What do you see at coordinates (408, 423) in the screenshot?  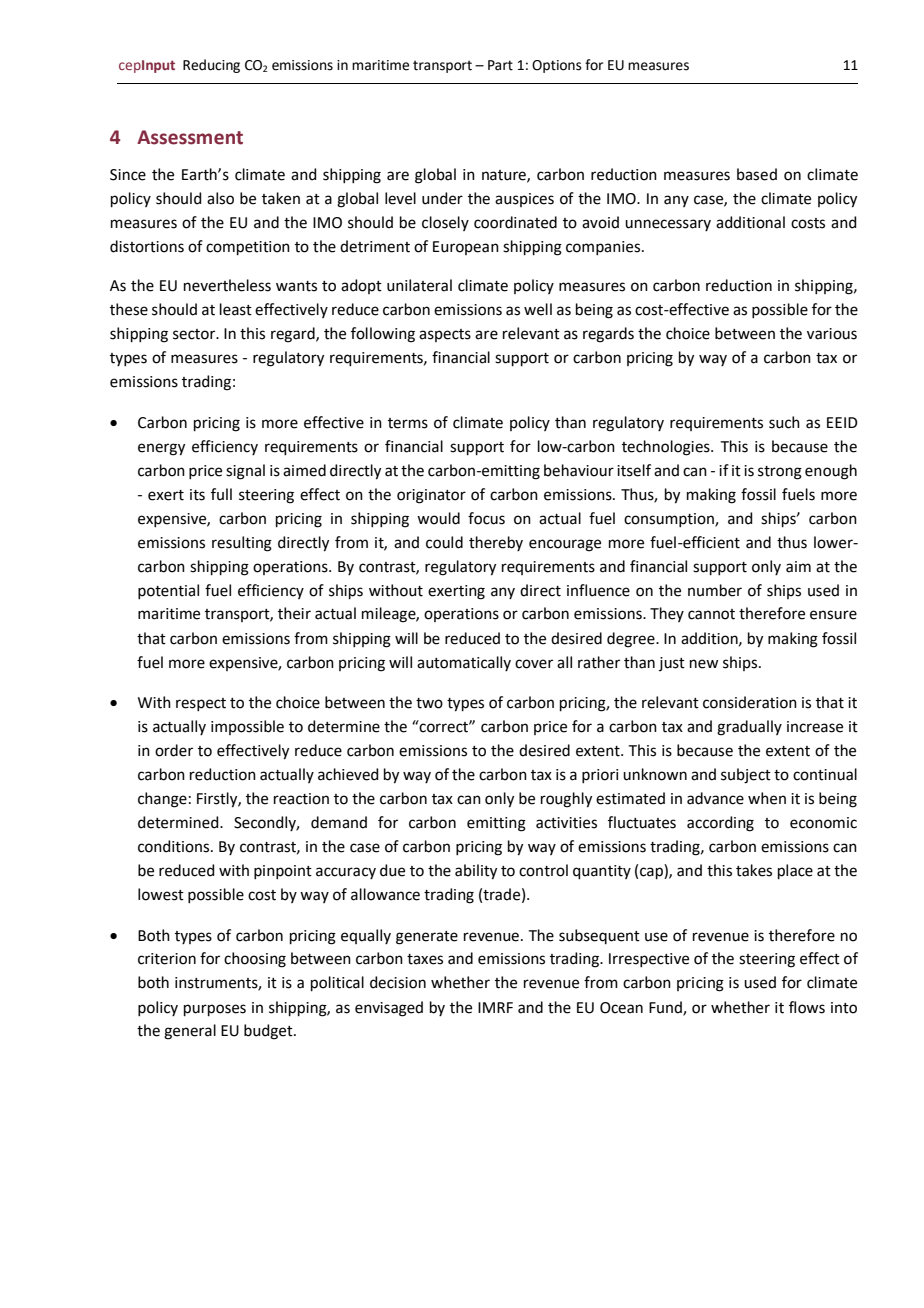 I see `terms` at bounding box center [408, 423].
